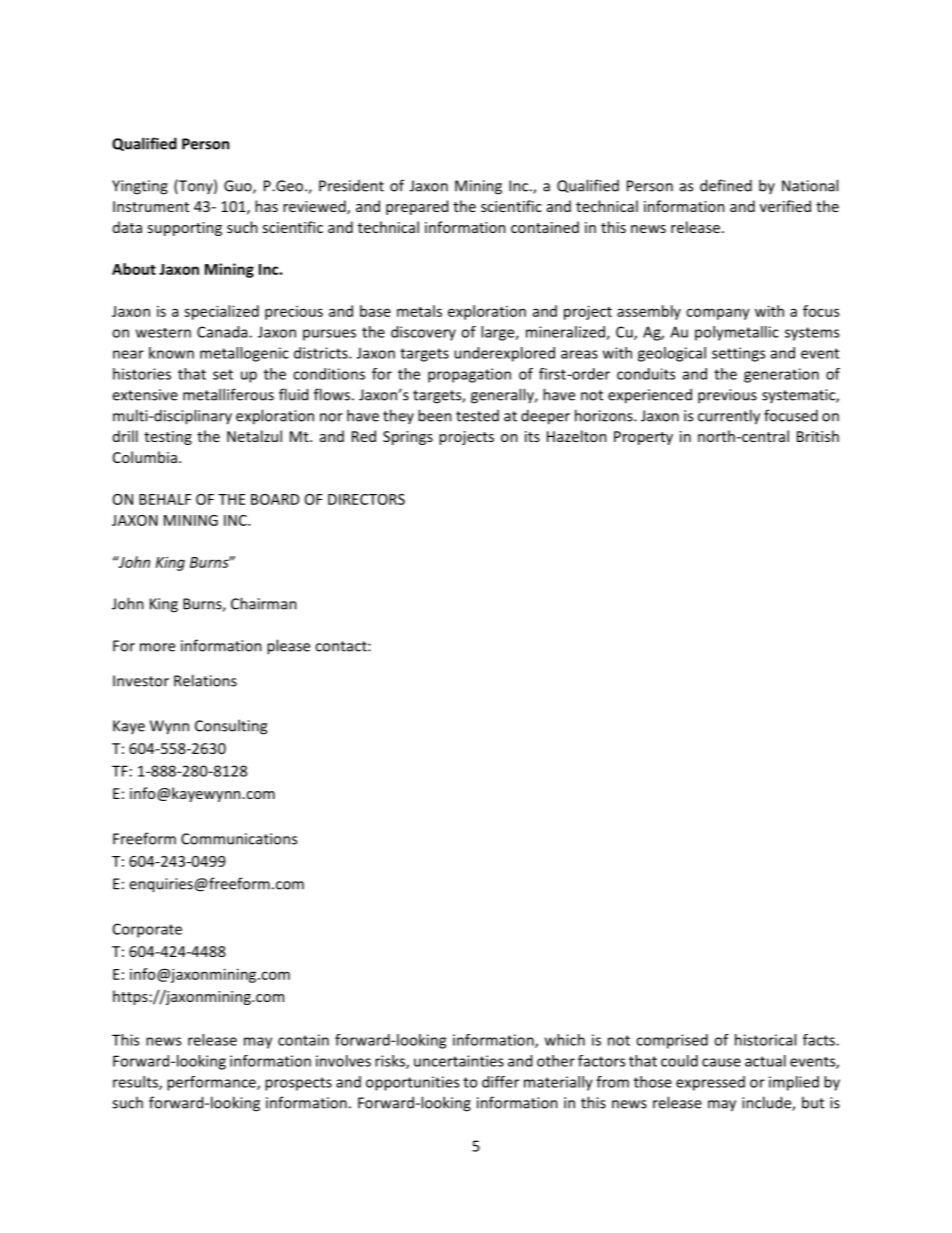 This page has height=1233, width=952. Describe the element at coordinates (342, 646) in the page. I see `contact` at that location.
